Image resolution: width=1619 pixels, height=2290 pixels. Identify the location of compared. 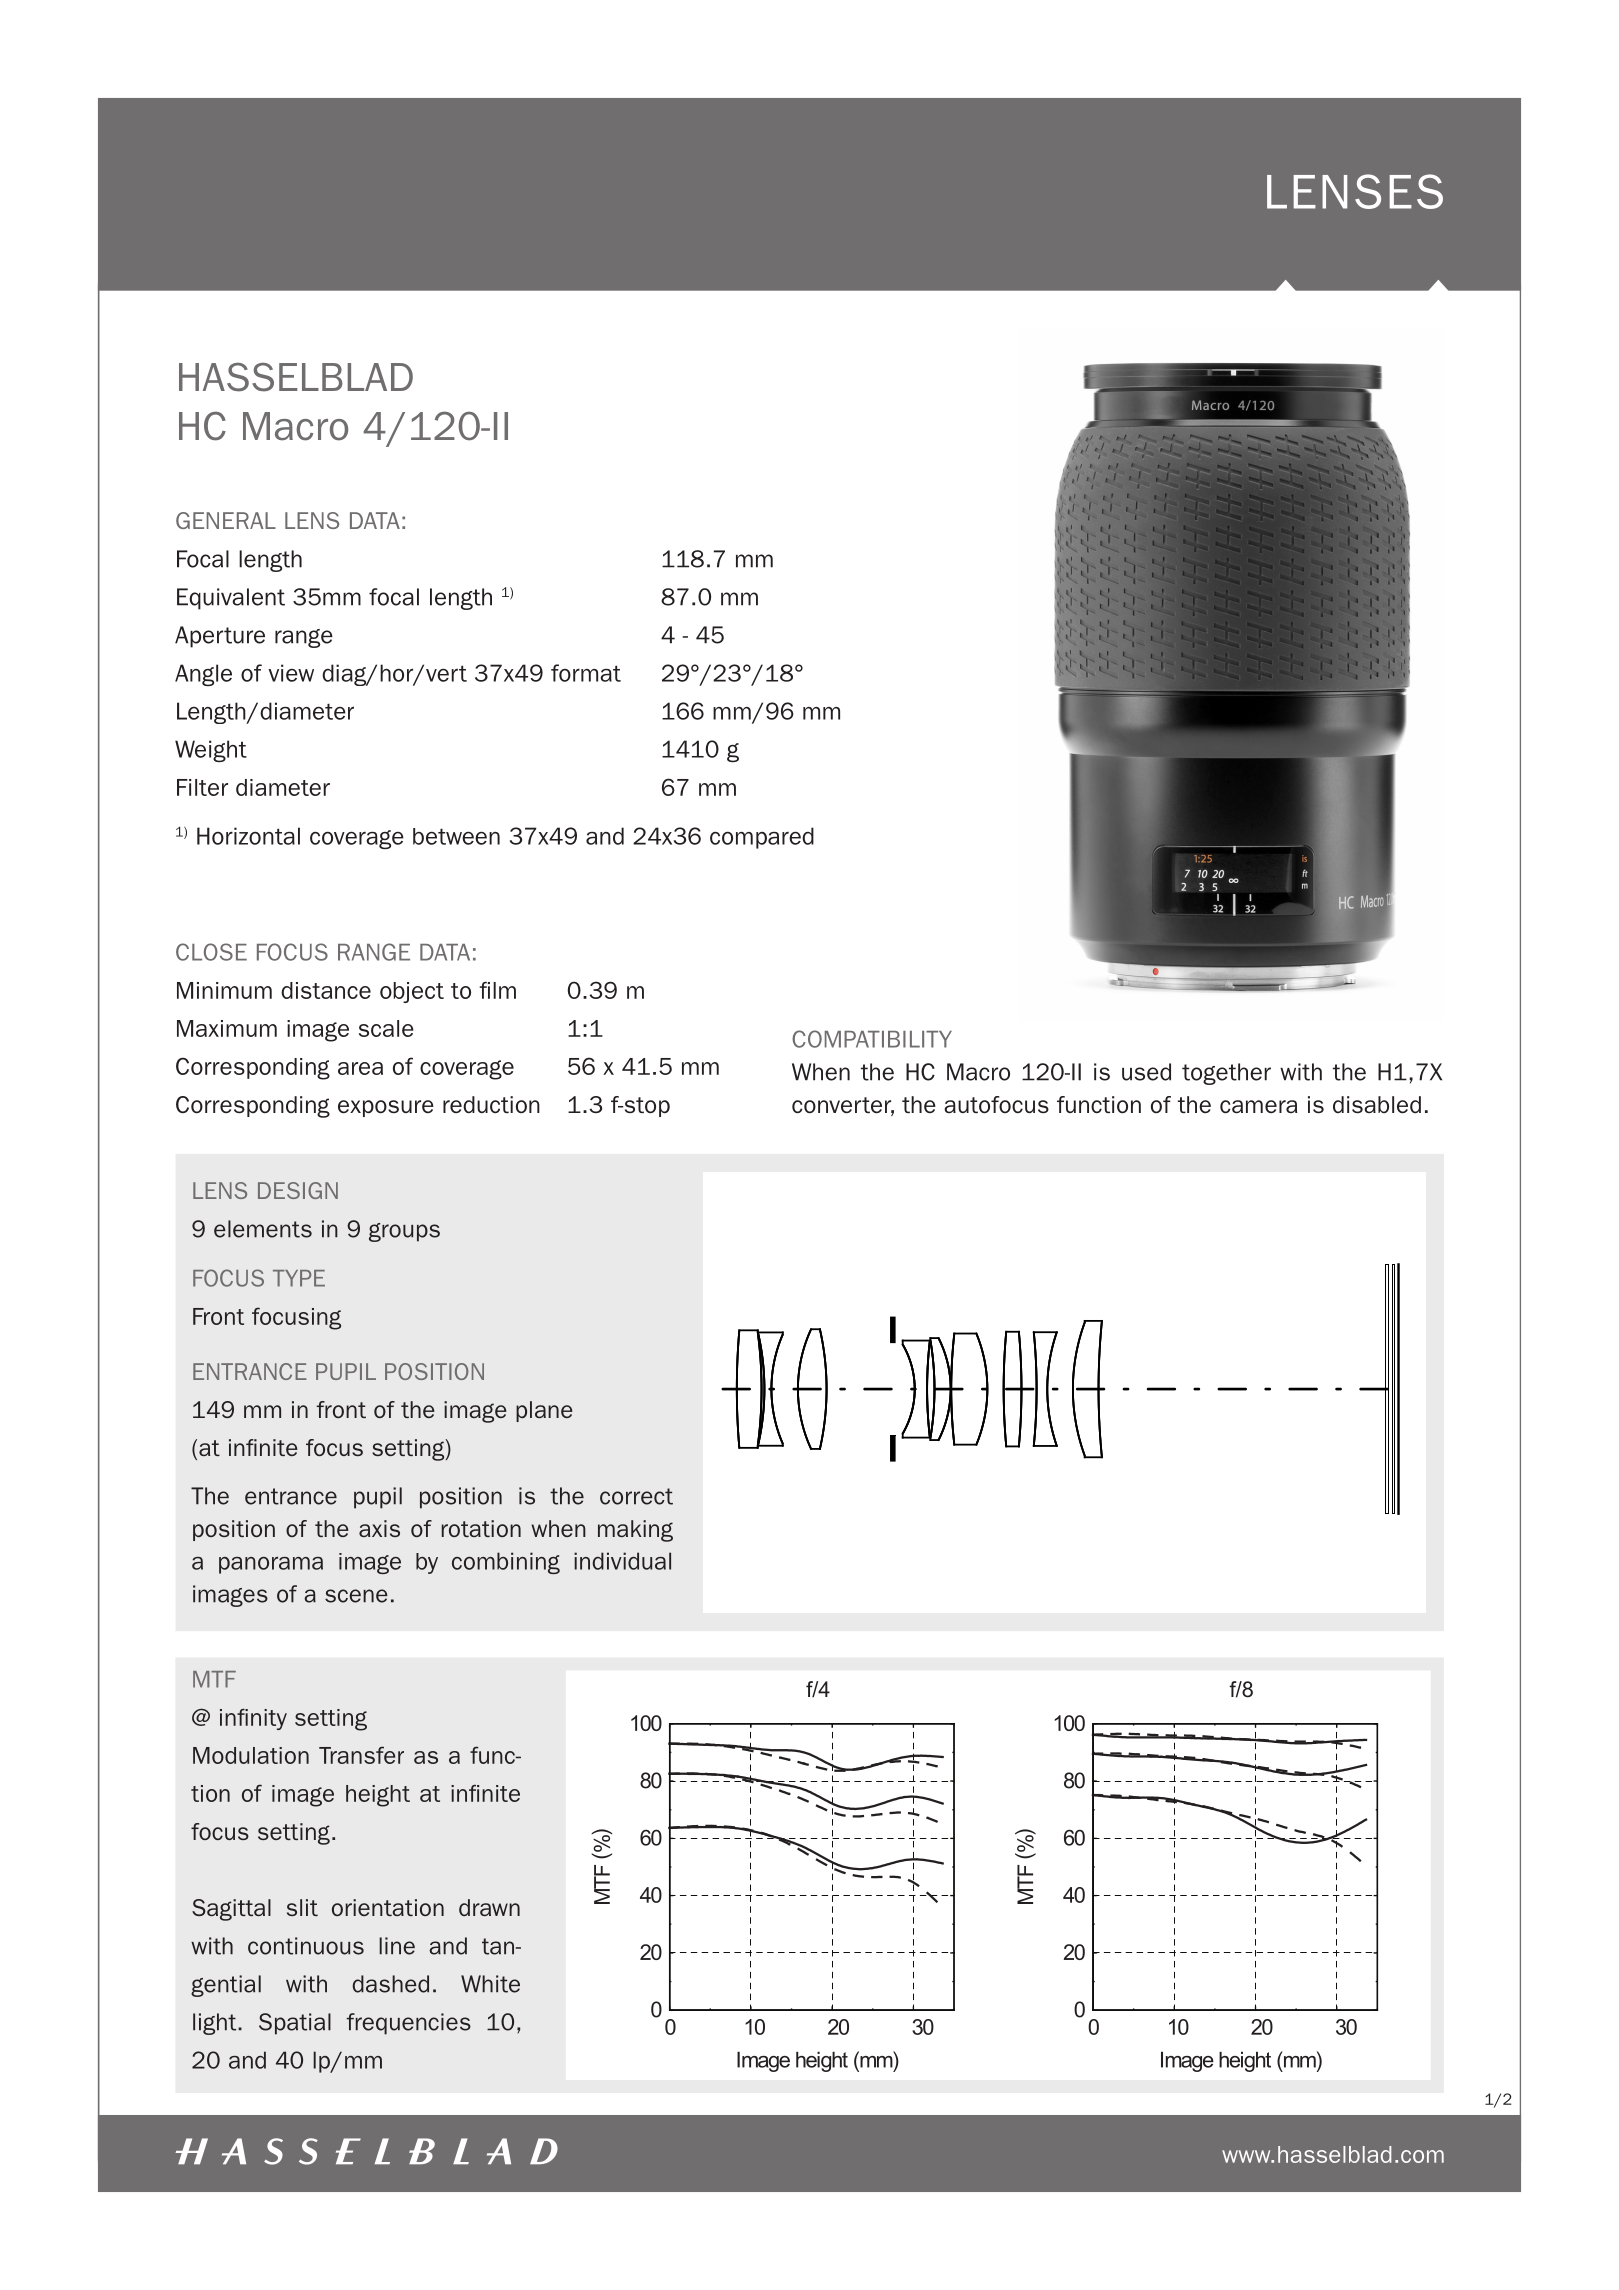
(762, 838).
